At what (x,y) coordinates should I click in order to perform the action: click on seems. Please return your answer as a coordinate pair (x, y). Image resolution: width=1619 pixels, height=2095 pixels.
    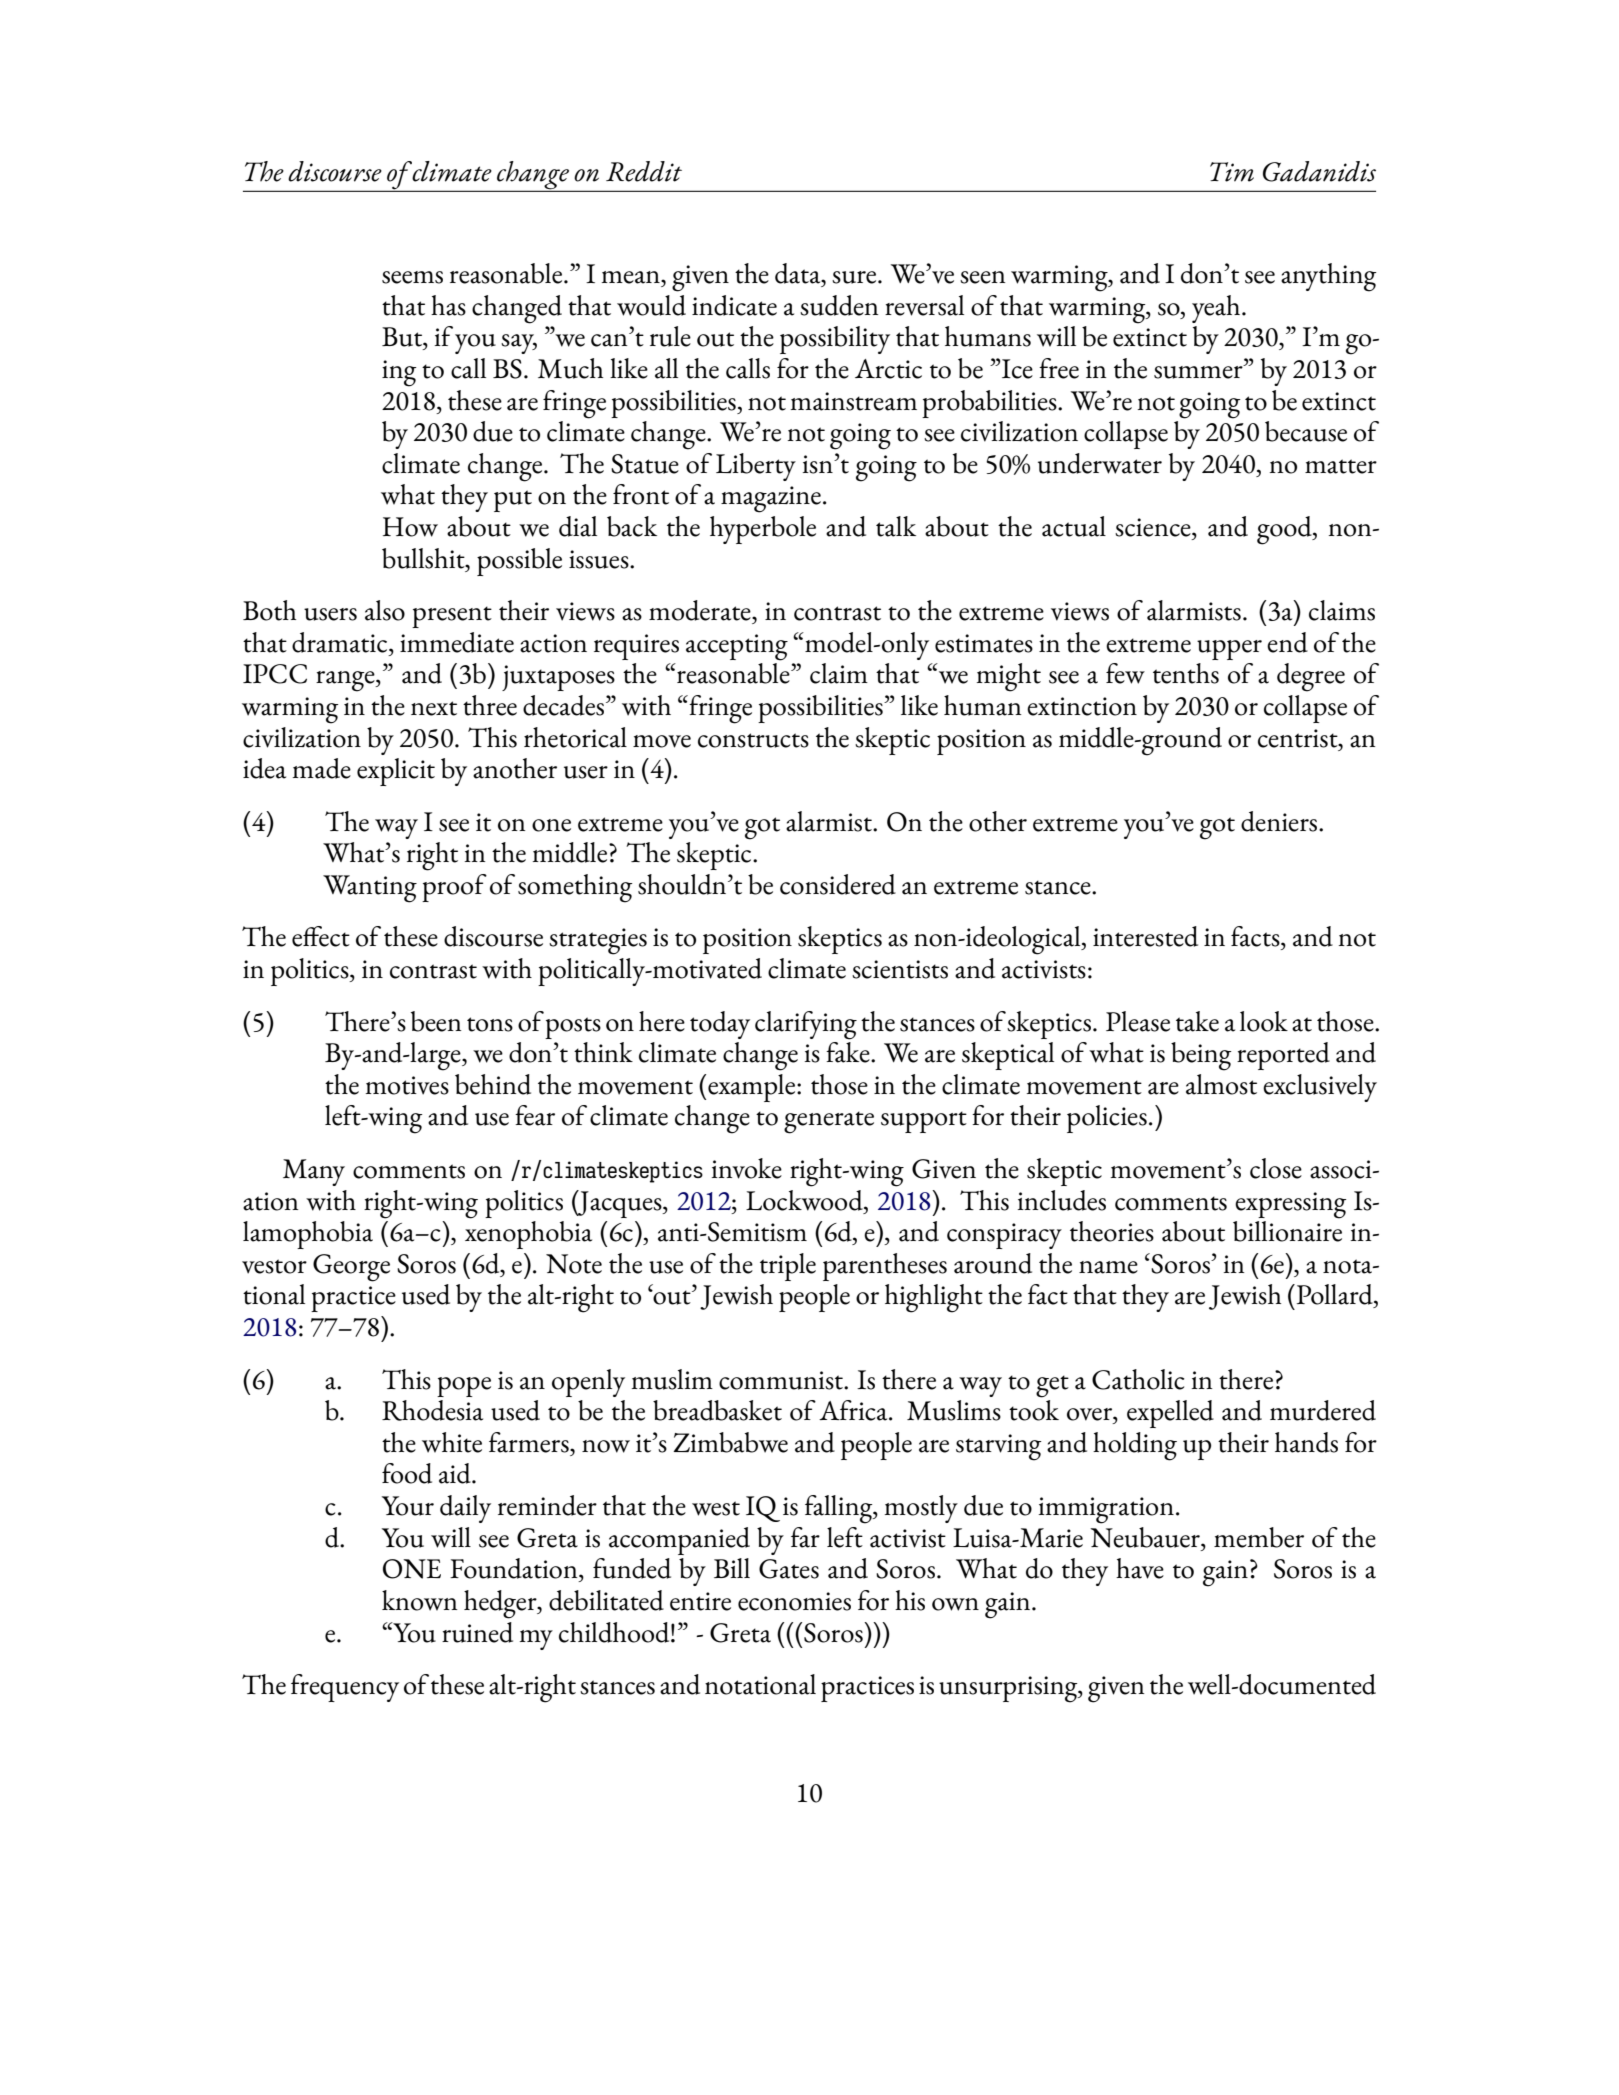
    Looking at the image, I should click on (412, 277).
